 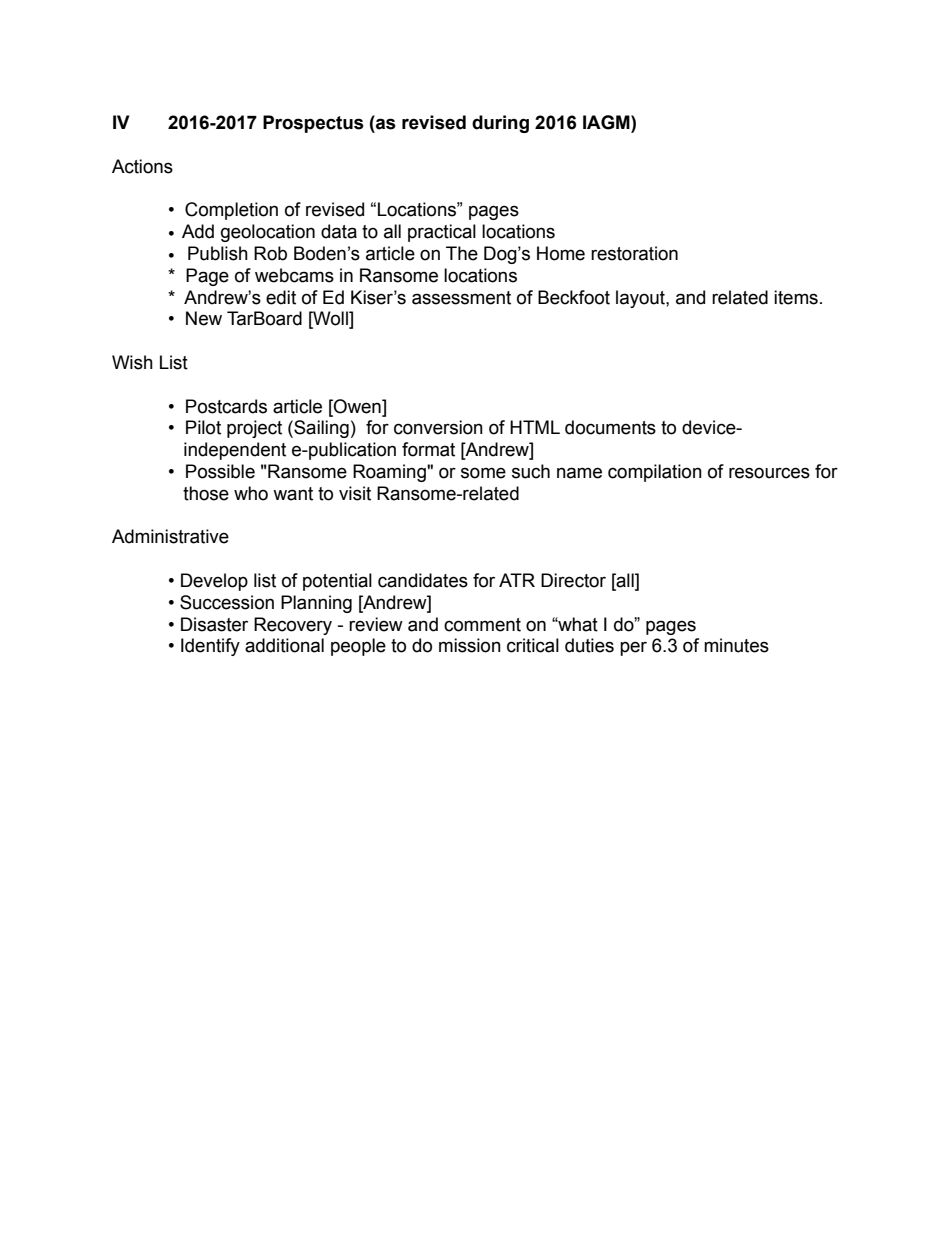 I want to click on Disaster, so click(x=214, y=624).
